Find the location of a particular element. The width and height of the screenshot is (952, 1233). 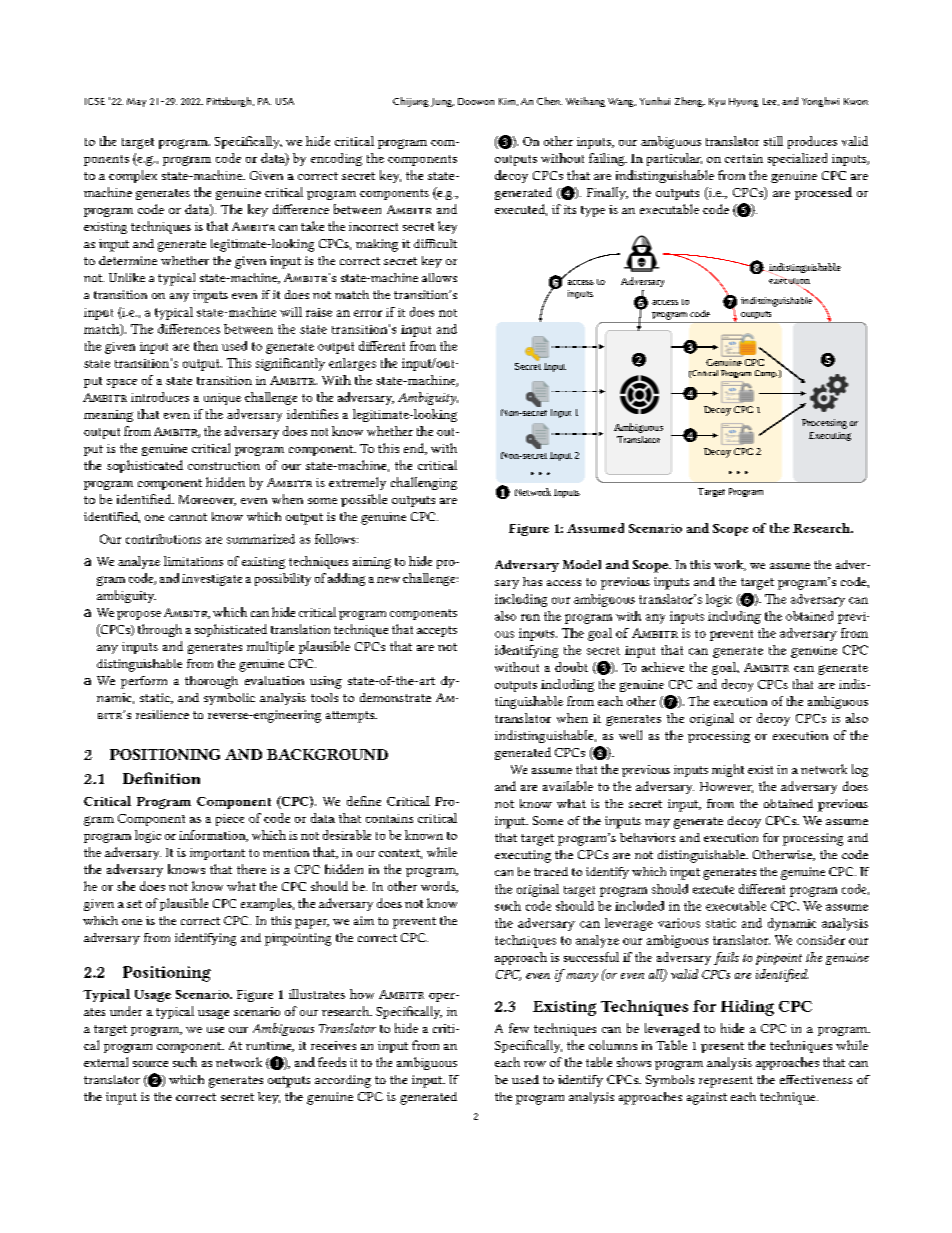

information is located at coordinates (213, 836).
